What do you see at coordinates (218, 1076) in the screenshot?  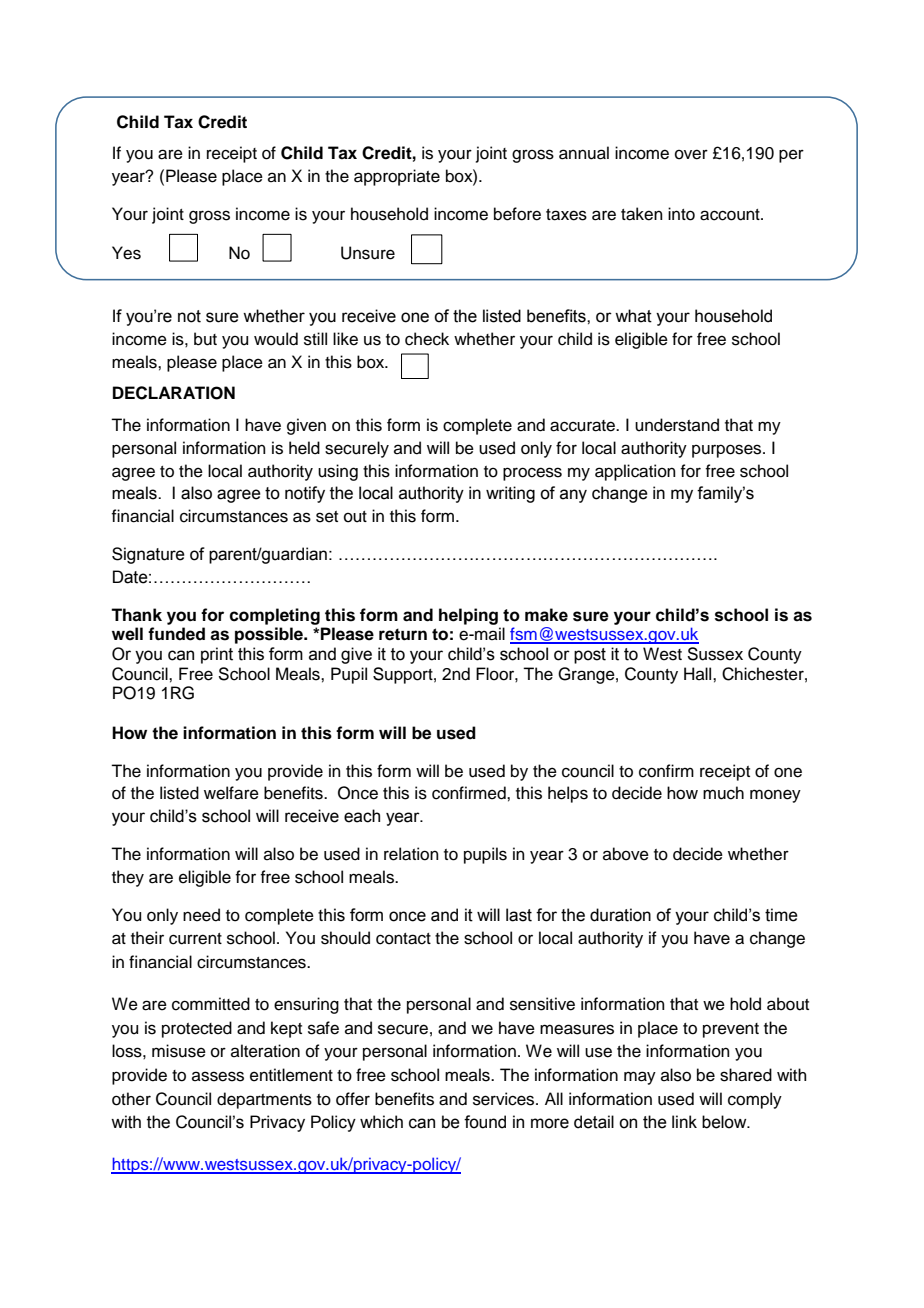 I see `assess` at bounding box center [218, 1076].
